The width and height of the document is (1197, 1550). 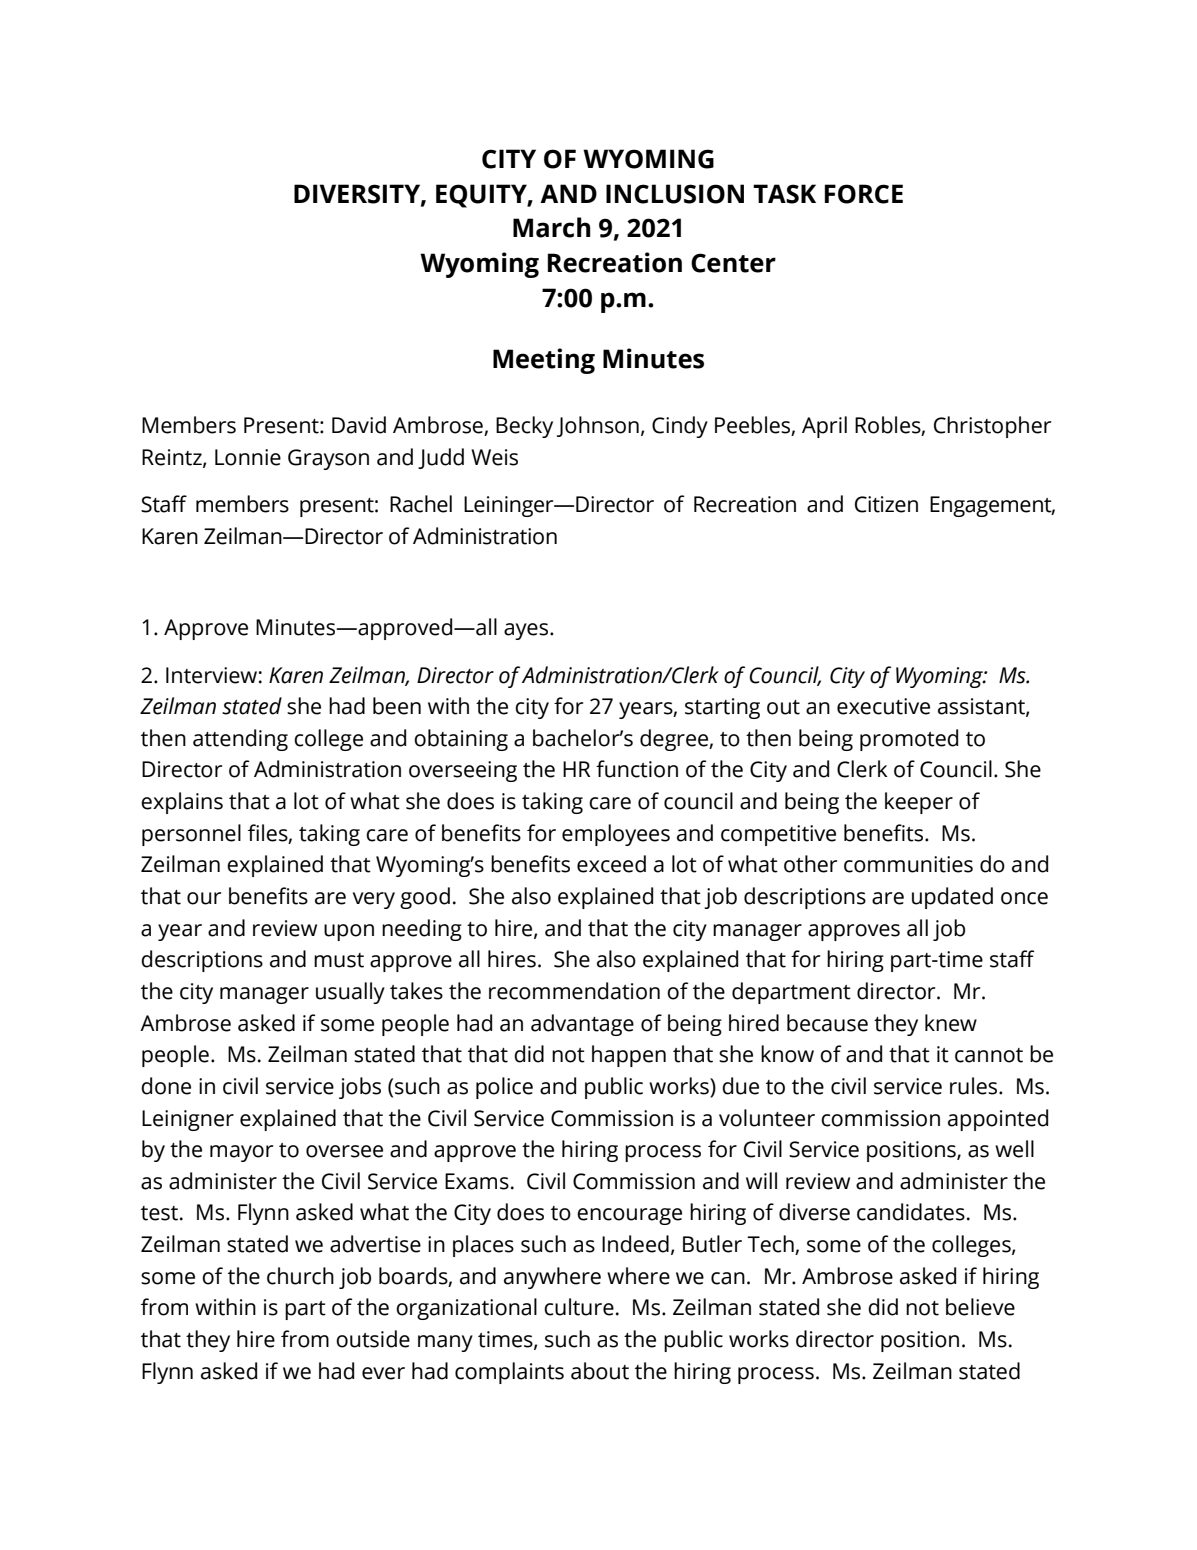 I want to click on function, so click(x=637, y=769).
